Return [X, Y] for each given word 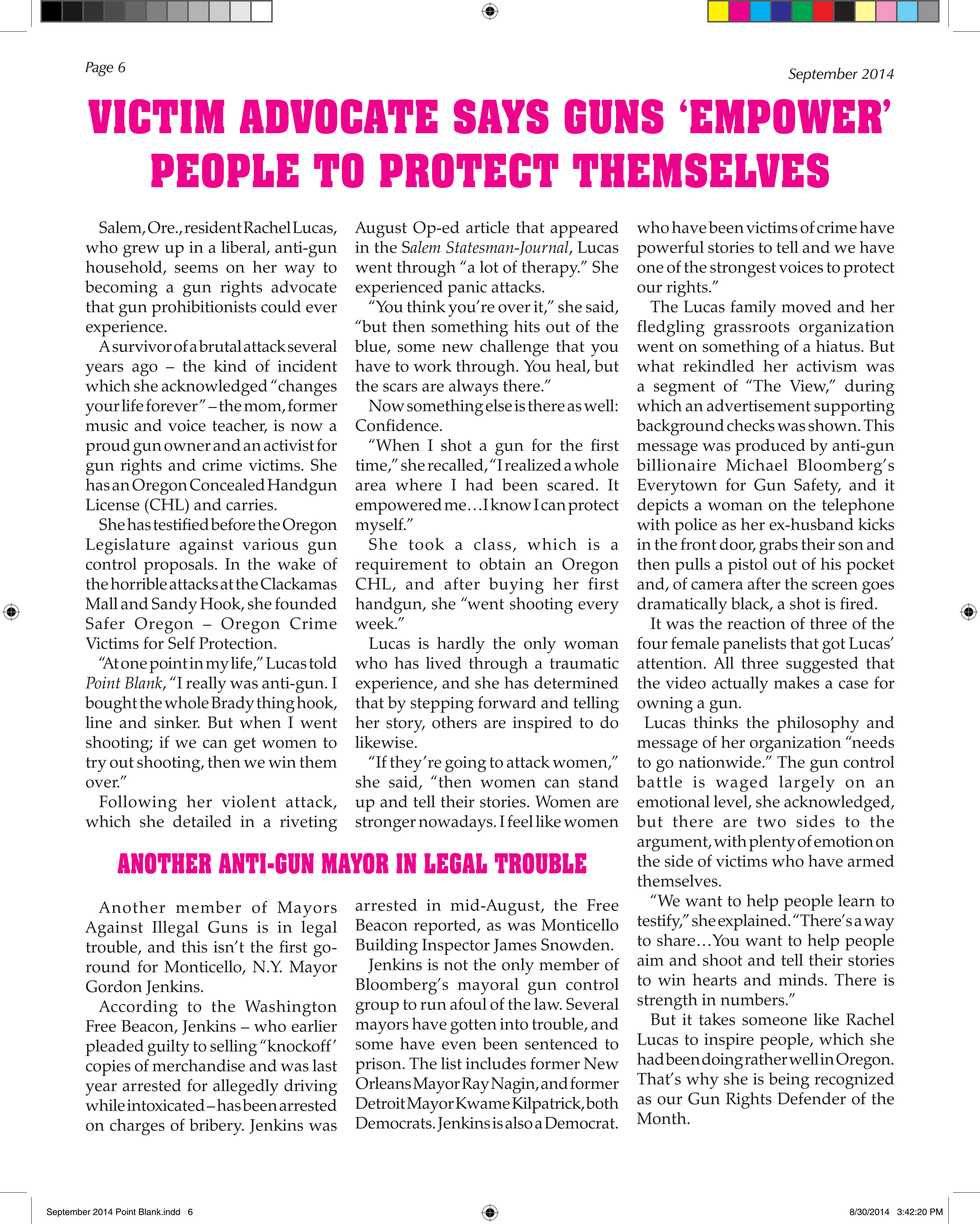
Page [99, 69]
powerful [670, 249]
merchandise [199, 1065]
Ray [475, 1085]
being [789, 1080]
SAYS [501, 116]
